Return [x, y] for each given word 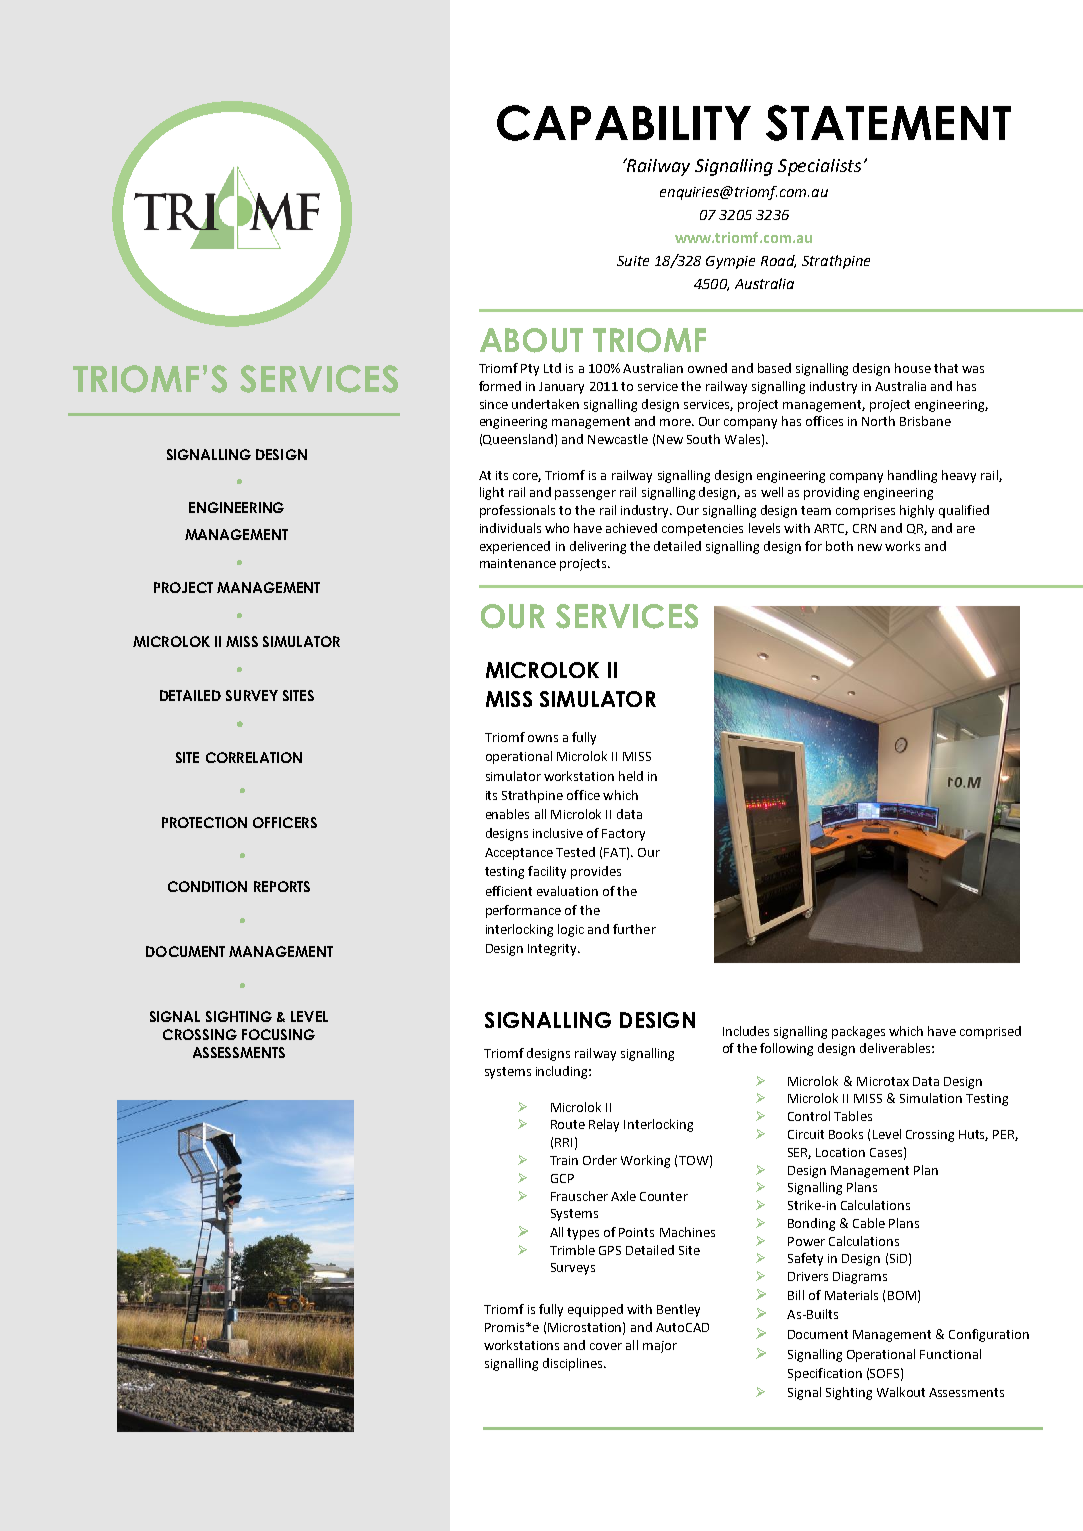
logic [571, 930]
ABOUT [531, 340]
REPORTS [282, 886]
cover [606, 1346]
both [839, 546]
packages [858, 1032]
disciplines [574, 1364]
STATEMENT [888, 123]
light [492, 493]
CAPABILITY [624, 123]
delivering [598, 547]
